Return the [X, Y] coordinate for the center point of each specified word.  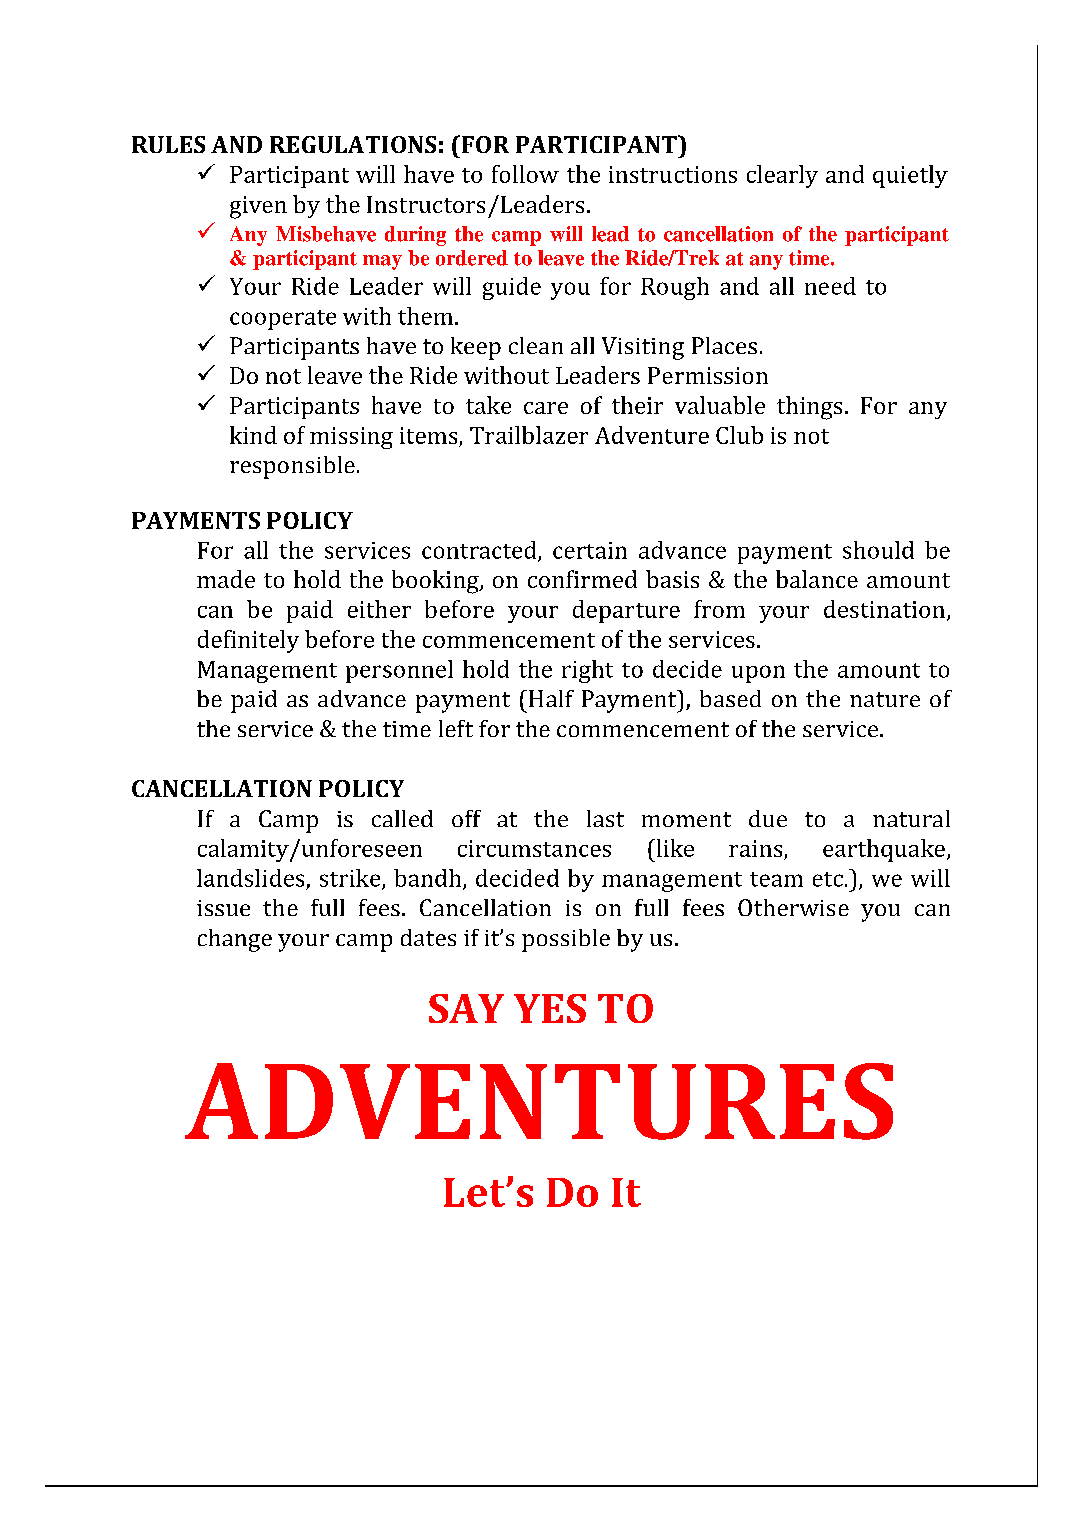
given [258, 207]
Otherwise [793, 907]
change [235, 940]
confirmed [582, 579]
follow [525, 174]
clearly [782, 176]
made [226, 579]
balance [817, 579]
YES [550, 1008]
